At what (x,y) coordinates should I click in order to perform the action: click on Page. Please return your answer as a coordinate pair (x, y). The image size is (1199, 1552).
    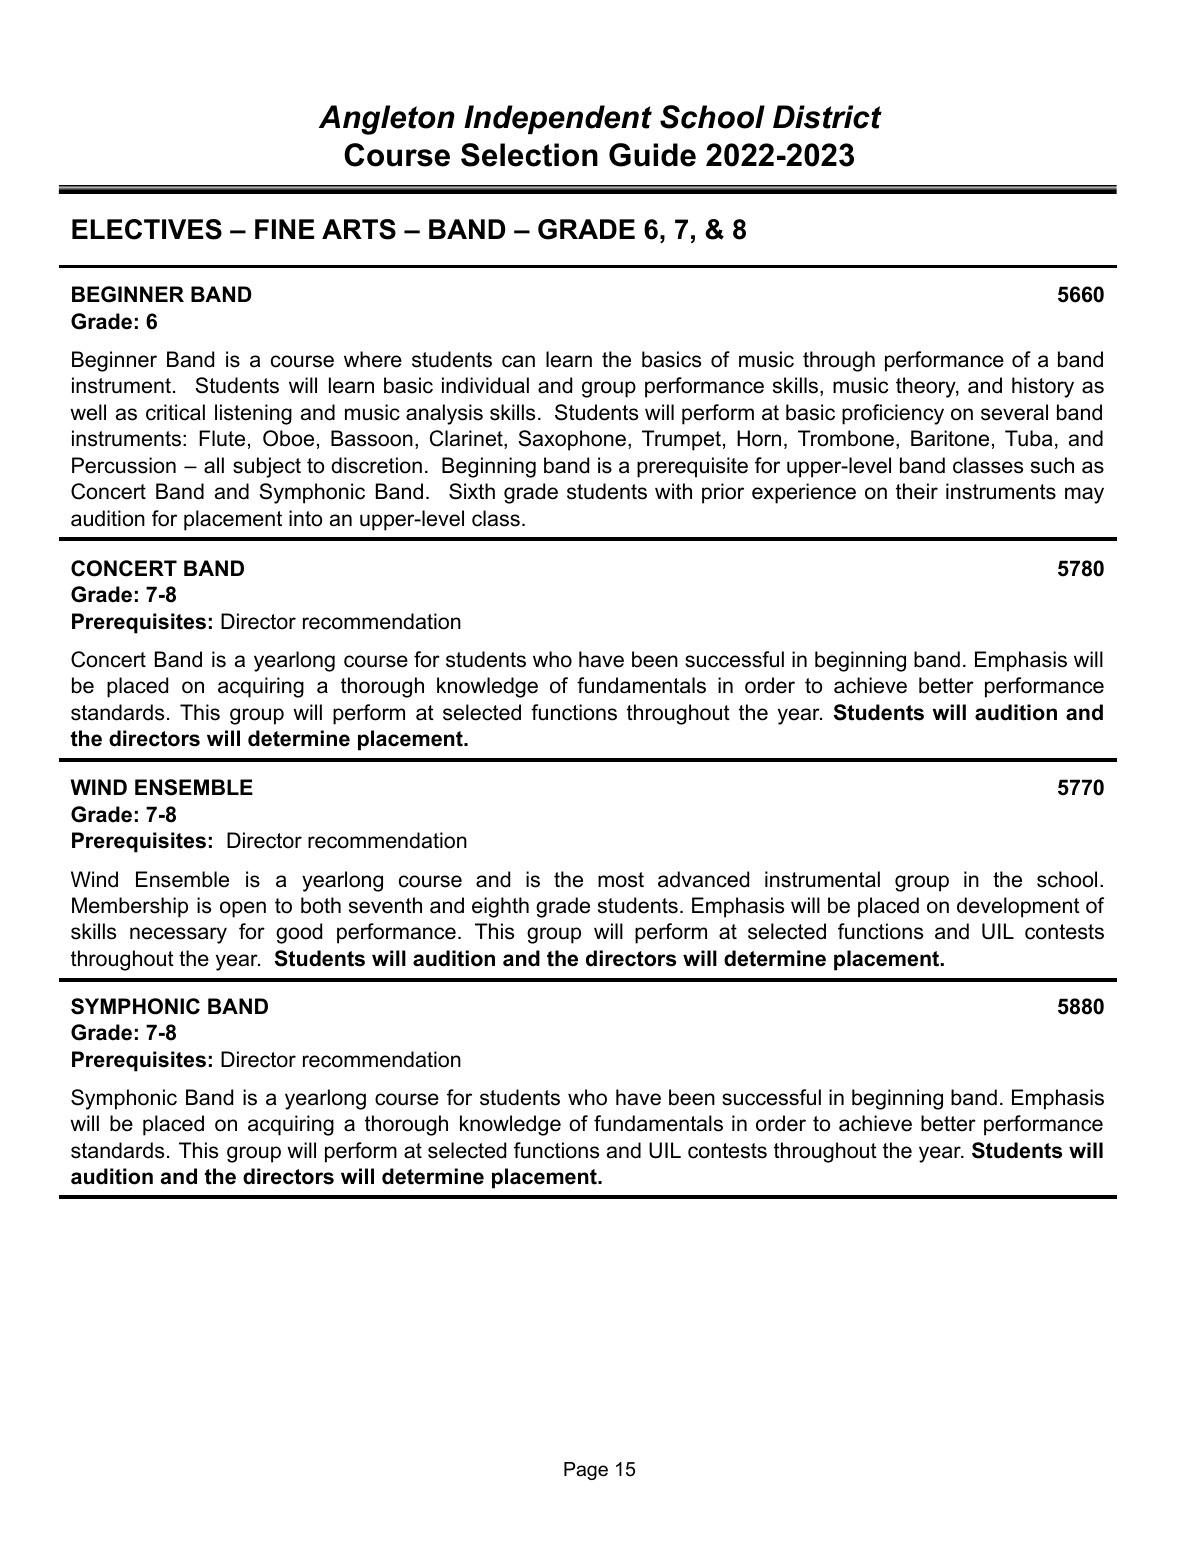
    Looking at the image, I should click on (586, 1471).
